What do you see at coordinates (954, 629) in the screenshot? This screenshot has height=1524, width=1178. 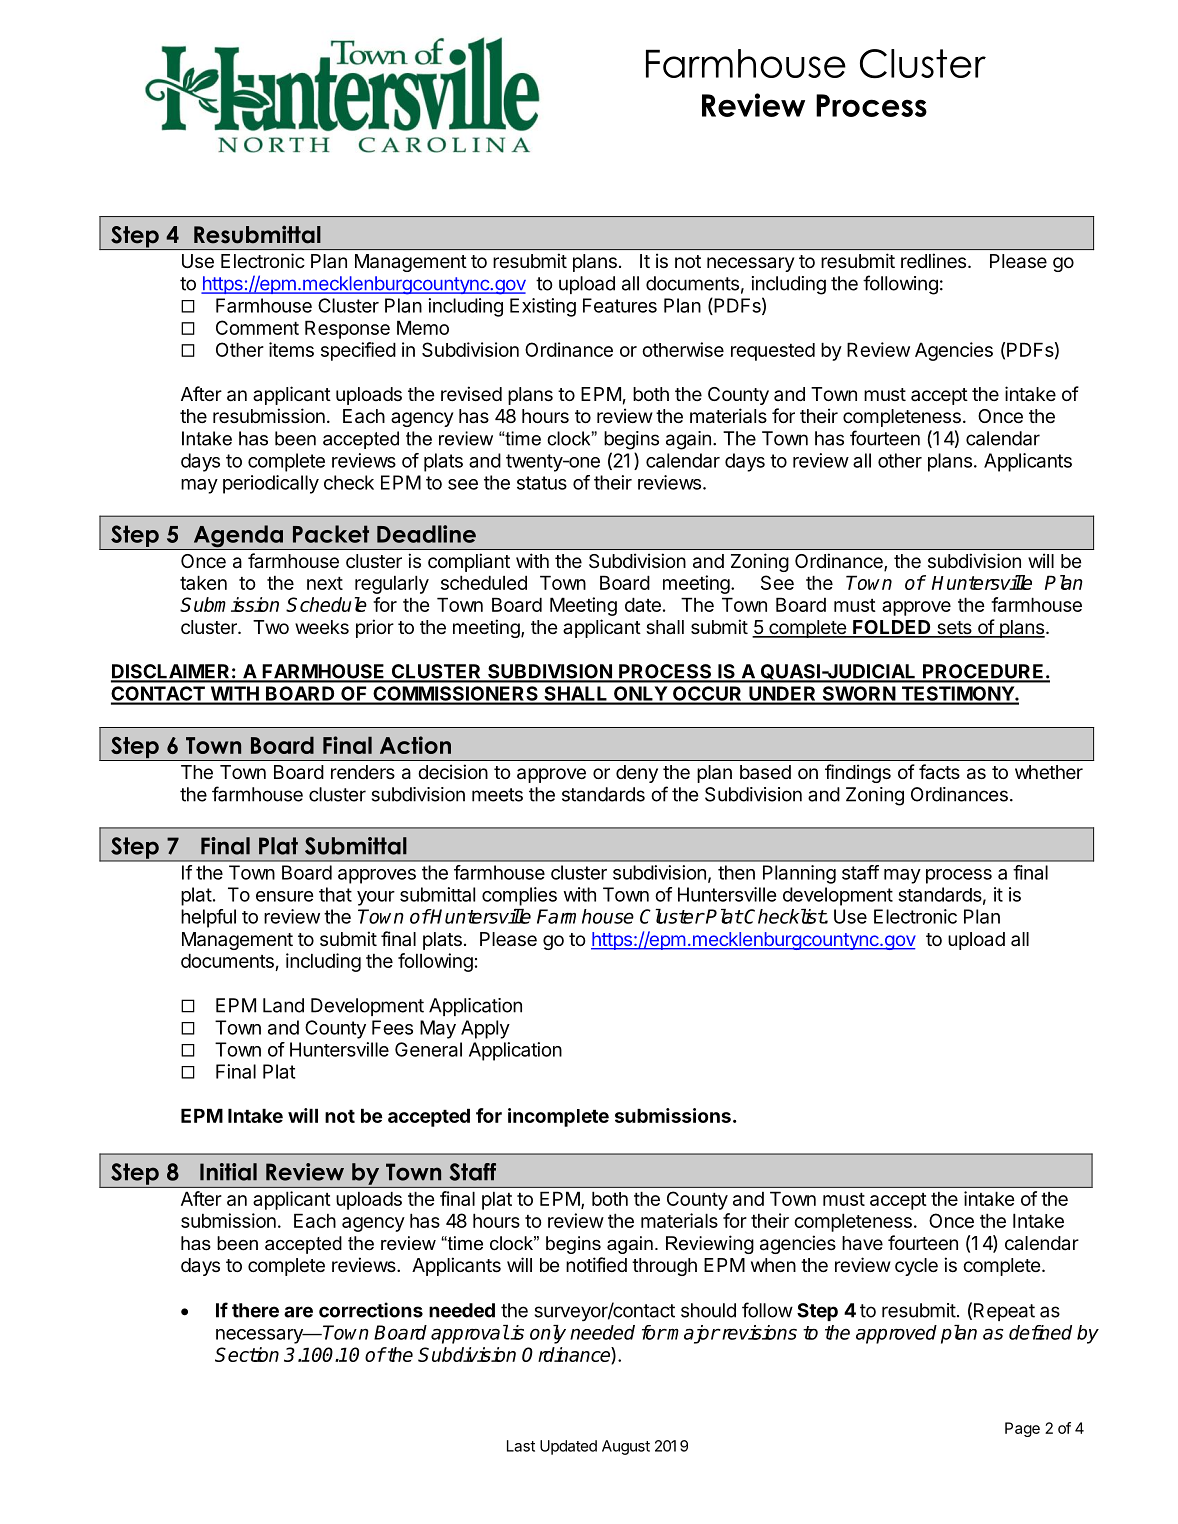 I see `sets` at bounding box center [954, 629].
